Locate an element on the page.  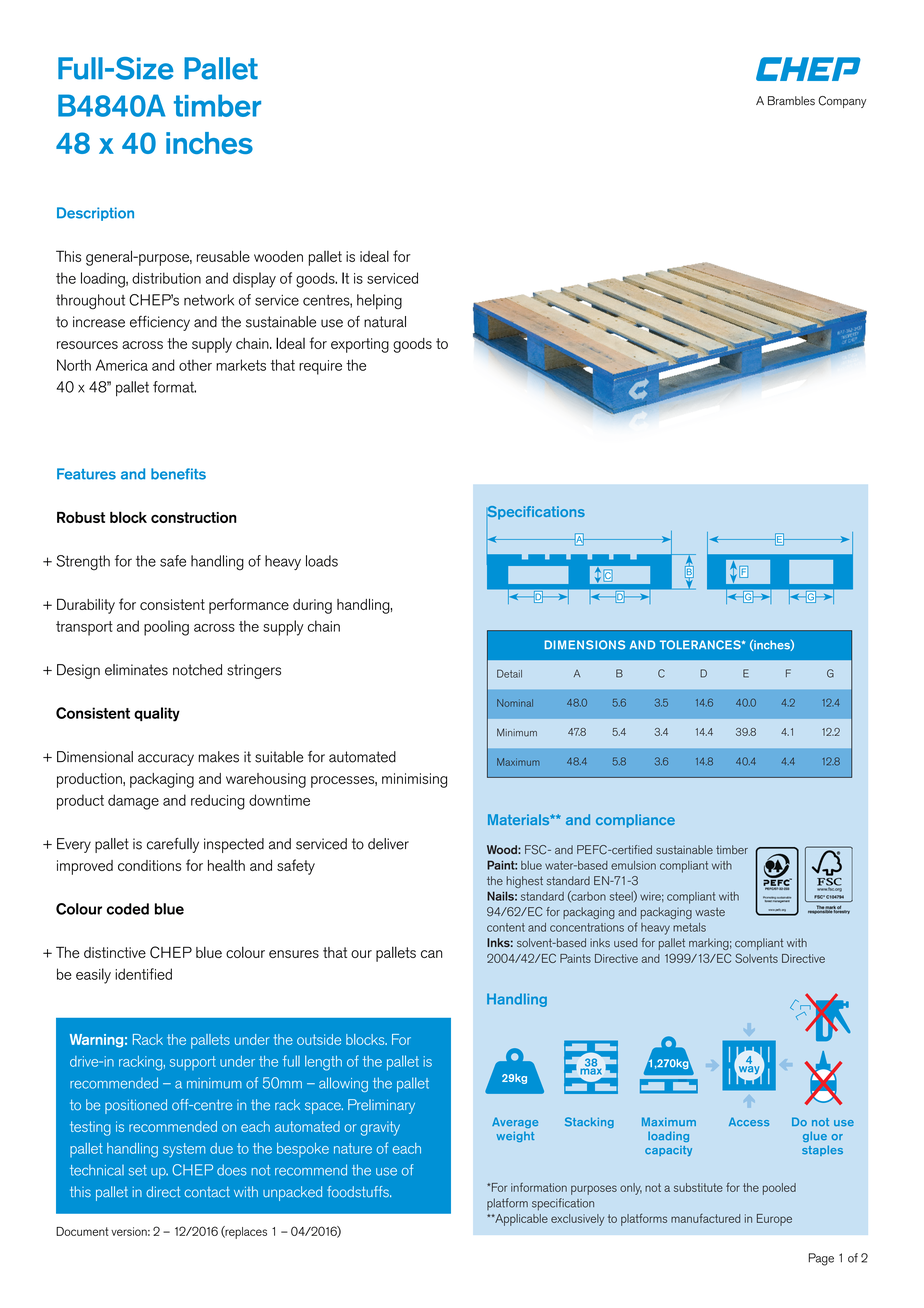
can is located at coordinates (431, 954).
